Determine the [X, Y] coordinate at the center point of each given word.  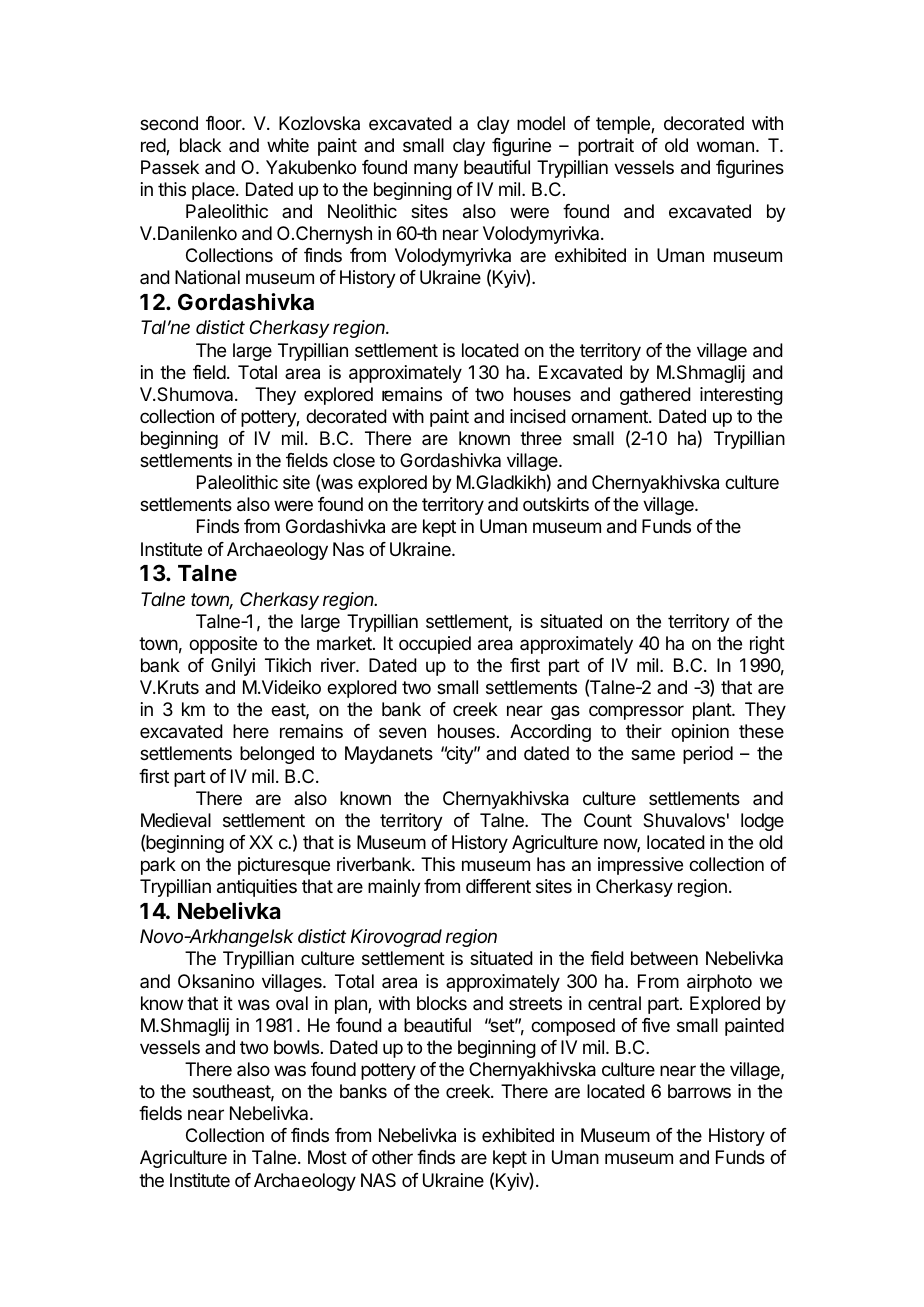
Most [327, 1157]
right [767, 645]
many [436, 170]
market [345, 643]
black [200, 145]
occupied [435, 645]
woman [725, 146]
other [392, 1157]
